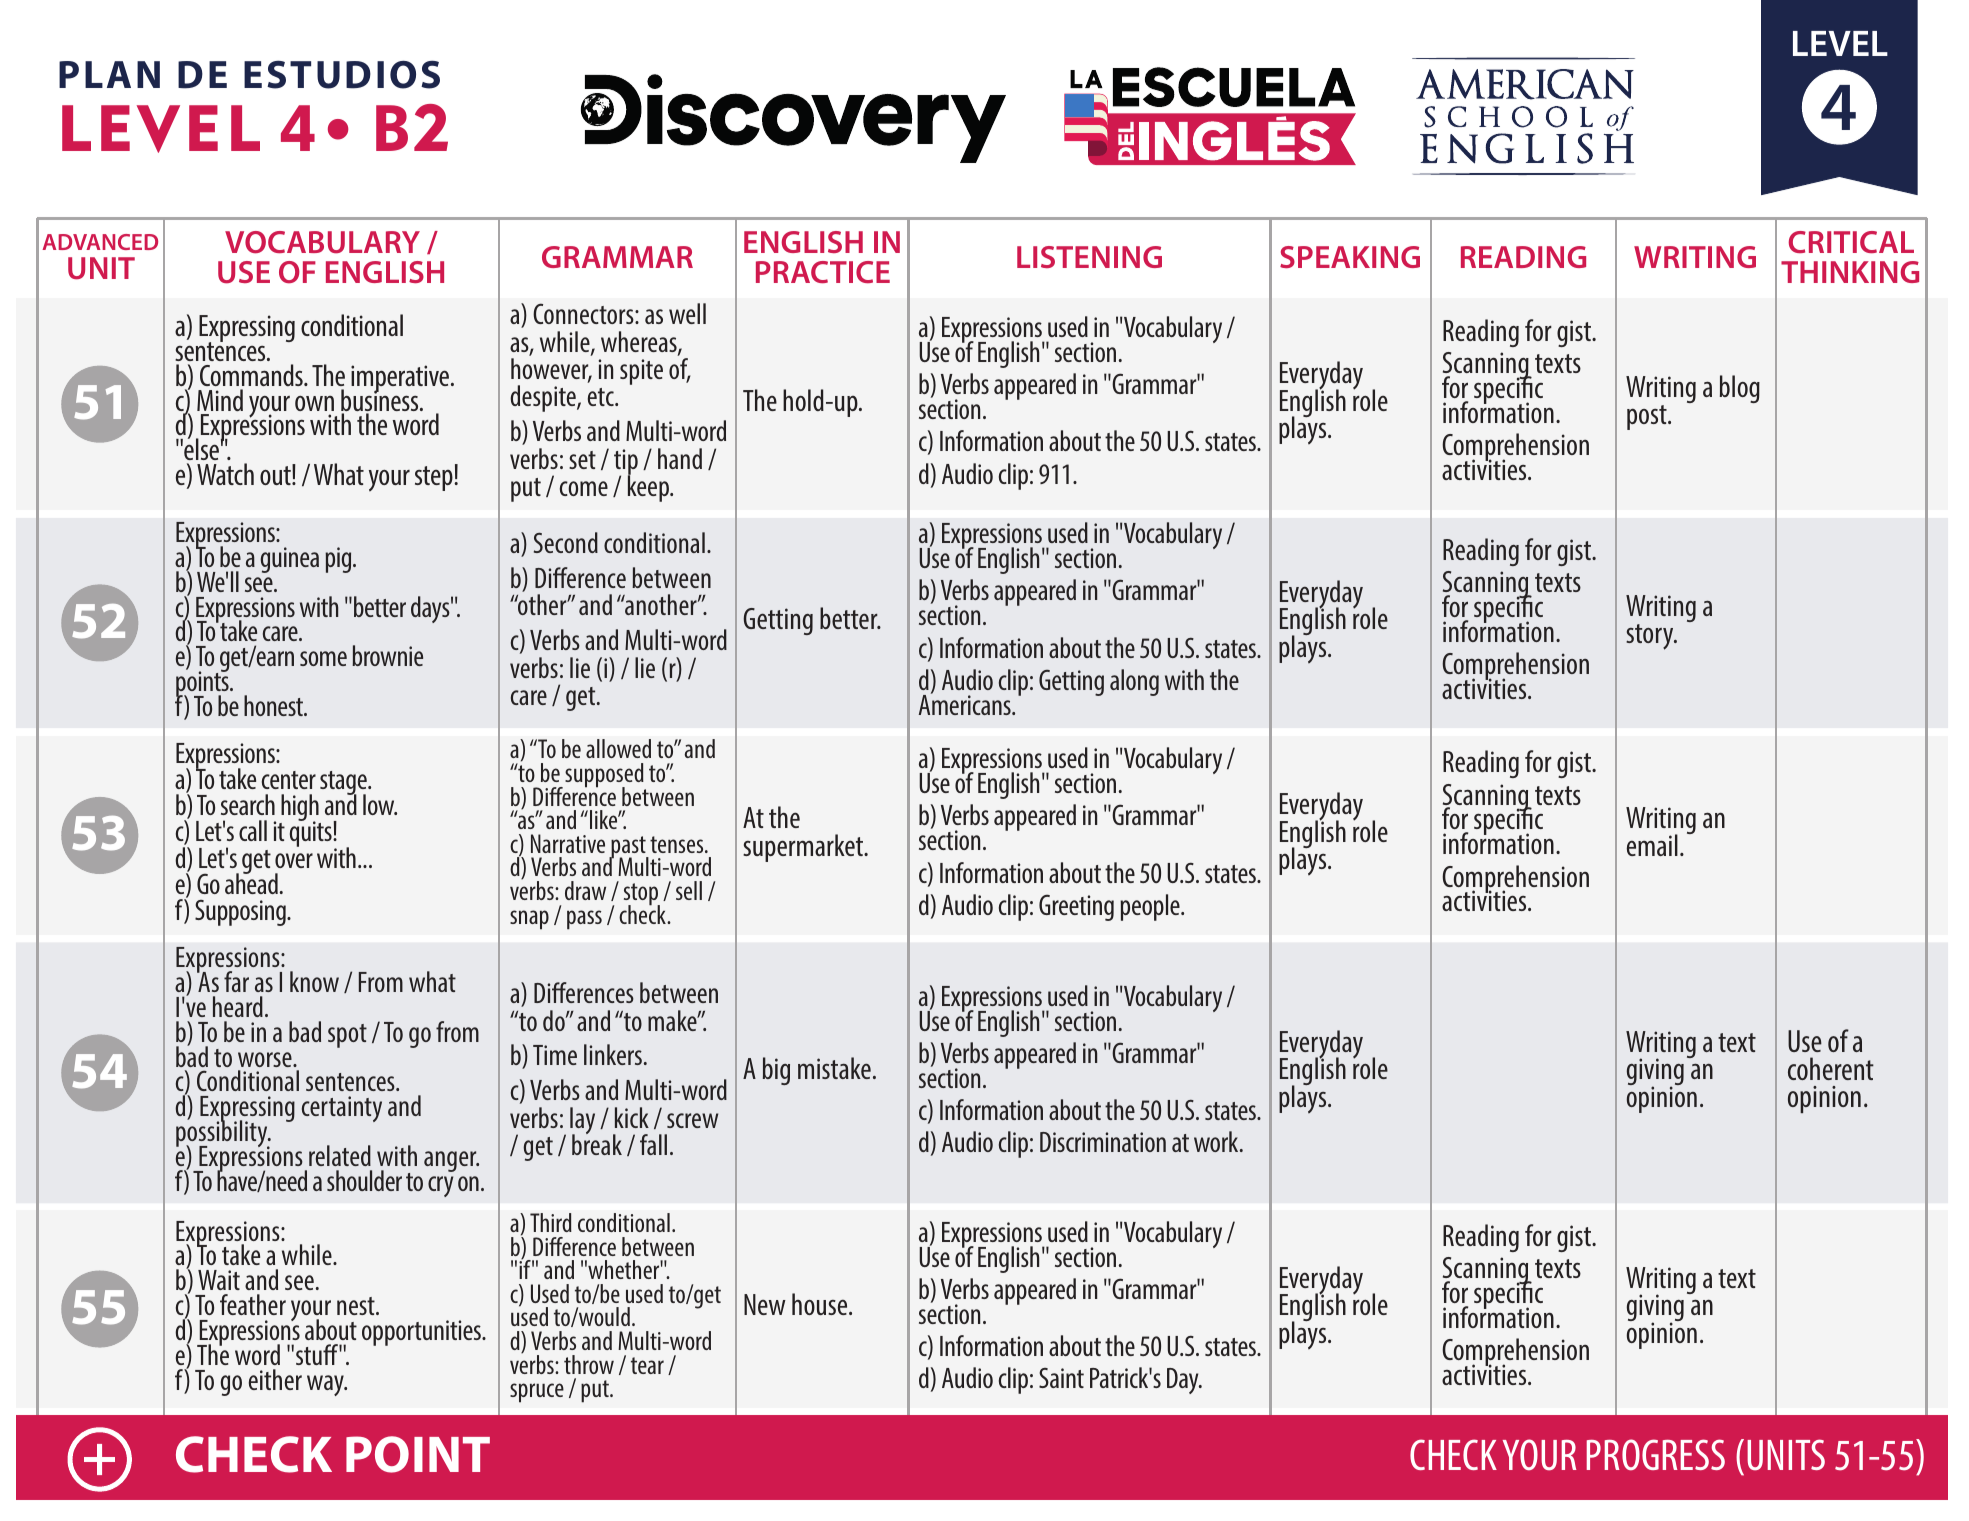 The image size is (1969, 1521). I want to click on certainty, so click(342, 1109).
